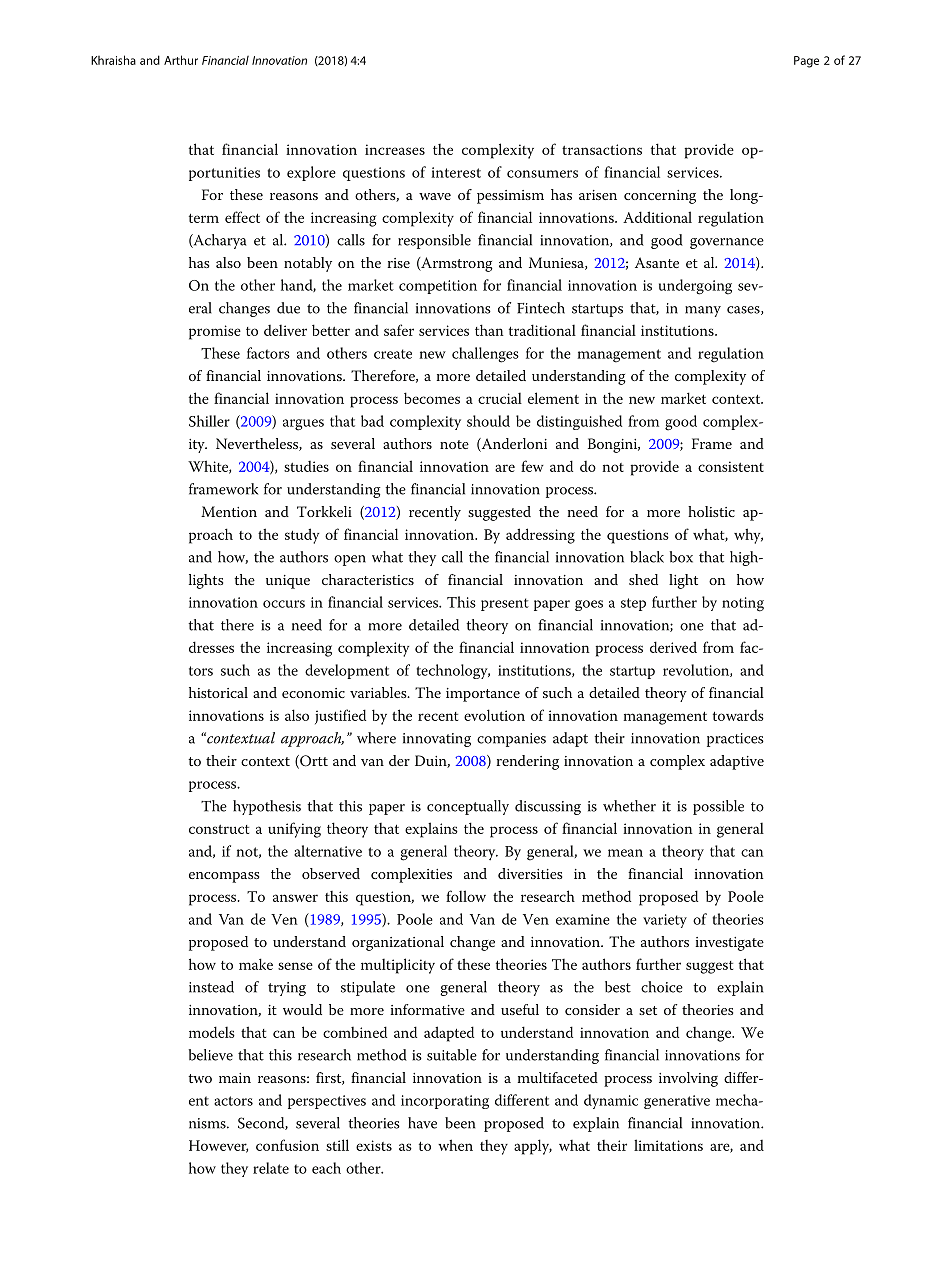 This document has width=952, height=1270. Describe the element at coordinates (485, 355) in the document. I see `challenges` at that location.
